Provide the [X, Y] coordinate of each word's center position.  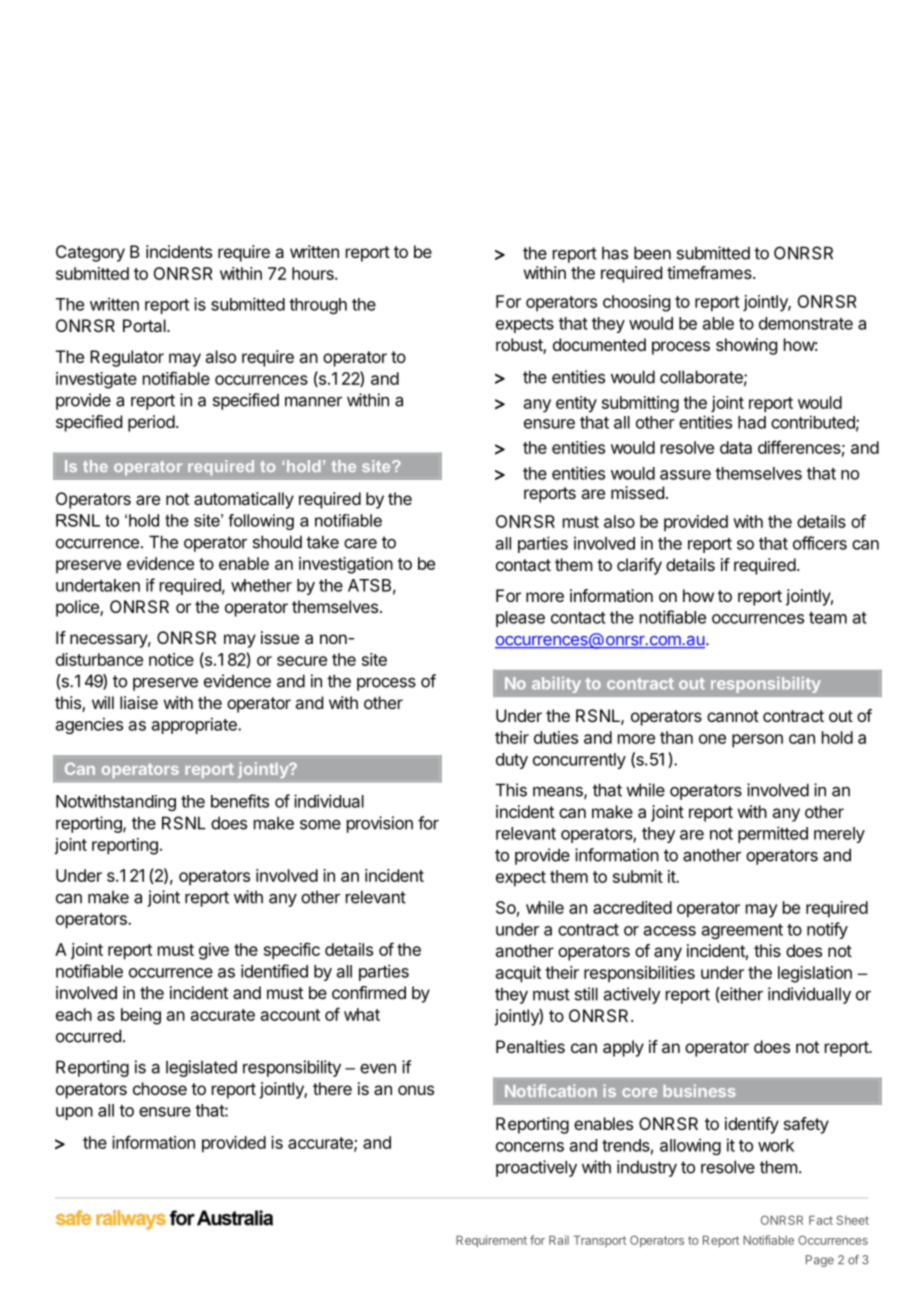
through [318, 306]
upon [74, 1113]
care [360, 544]
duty [512, 761]
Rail [559, 1240]
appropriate [195, 725]
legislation [815, 974]
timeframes [710, 272]
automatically [244, 500]
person [757, 741]
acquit [518, 974]
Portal [145, 325]
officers [820, 543]
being [141, 1016]
